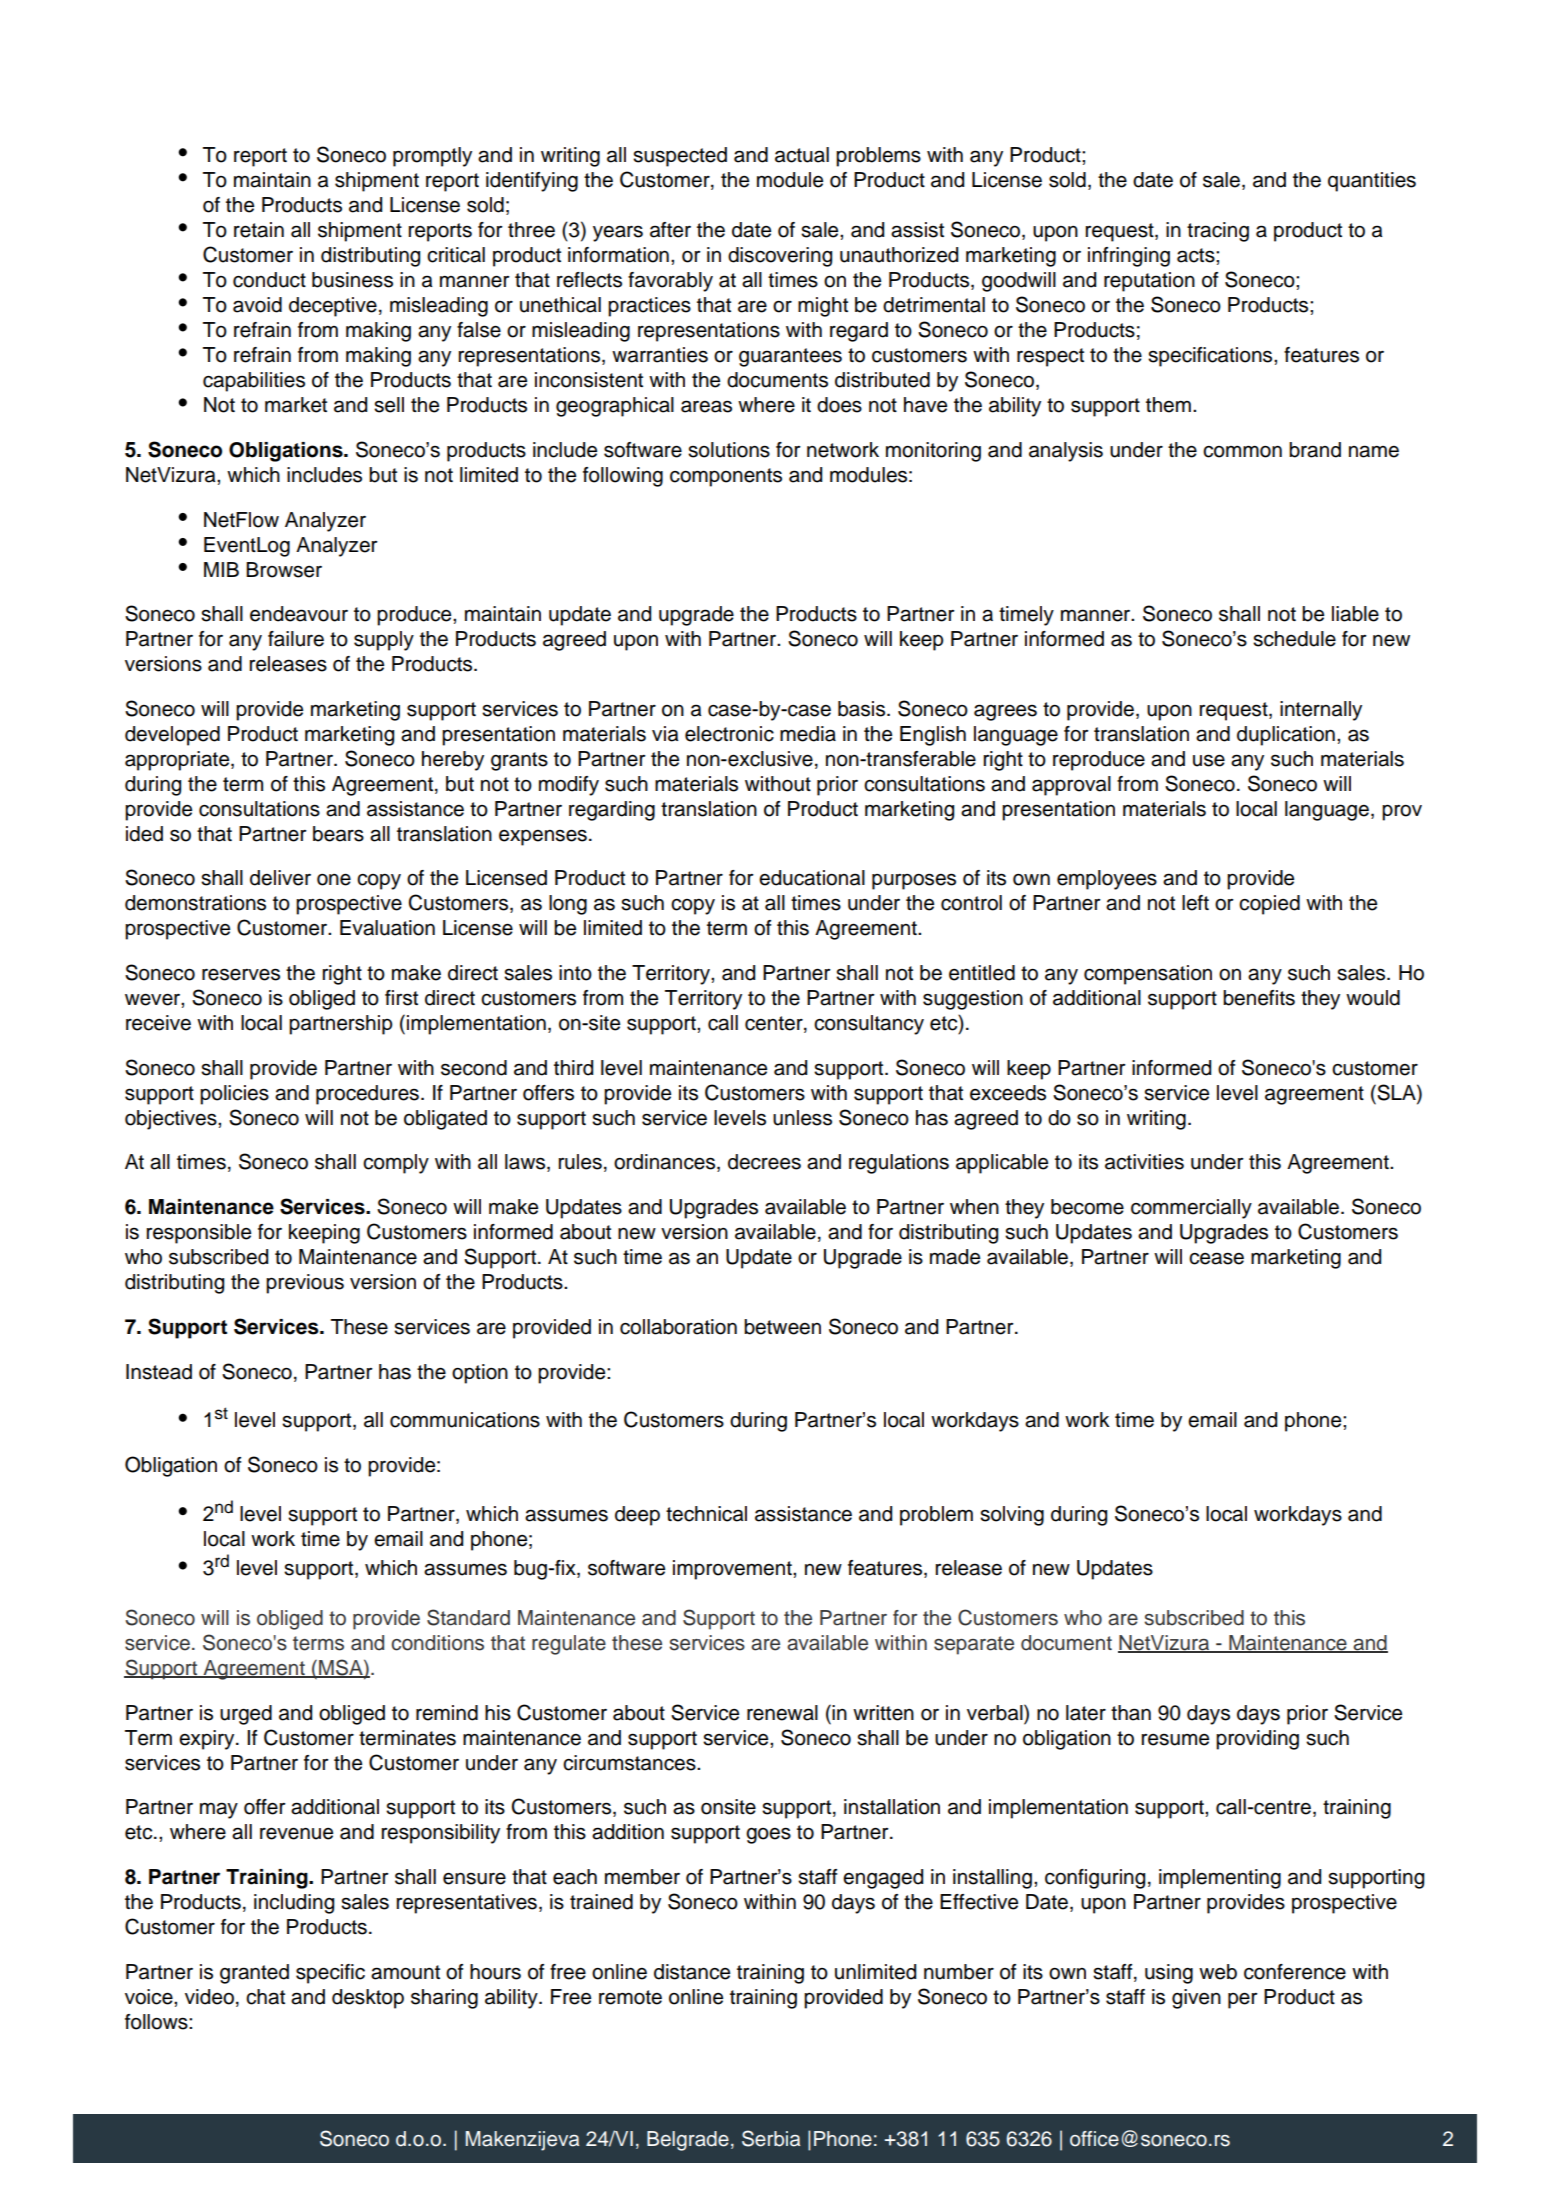 The height and width of the screenshot is (2194, 1551). I want to click on technical, so click(706, 1514).
